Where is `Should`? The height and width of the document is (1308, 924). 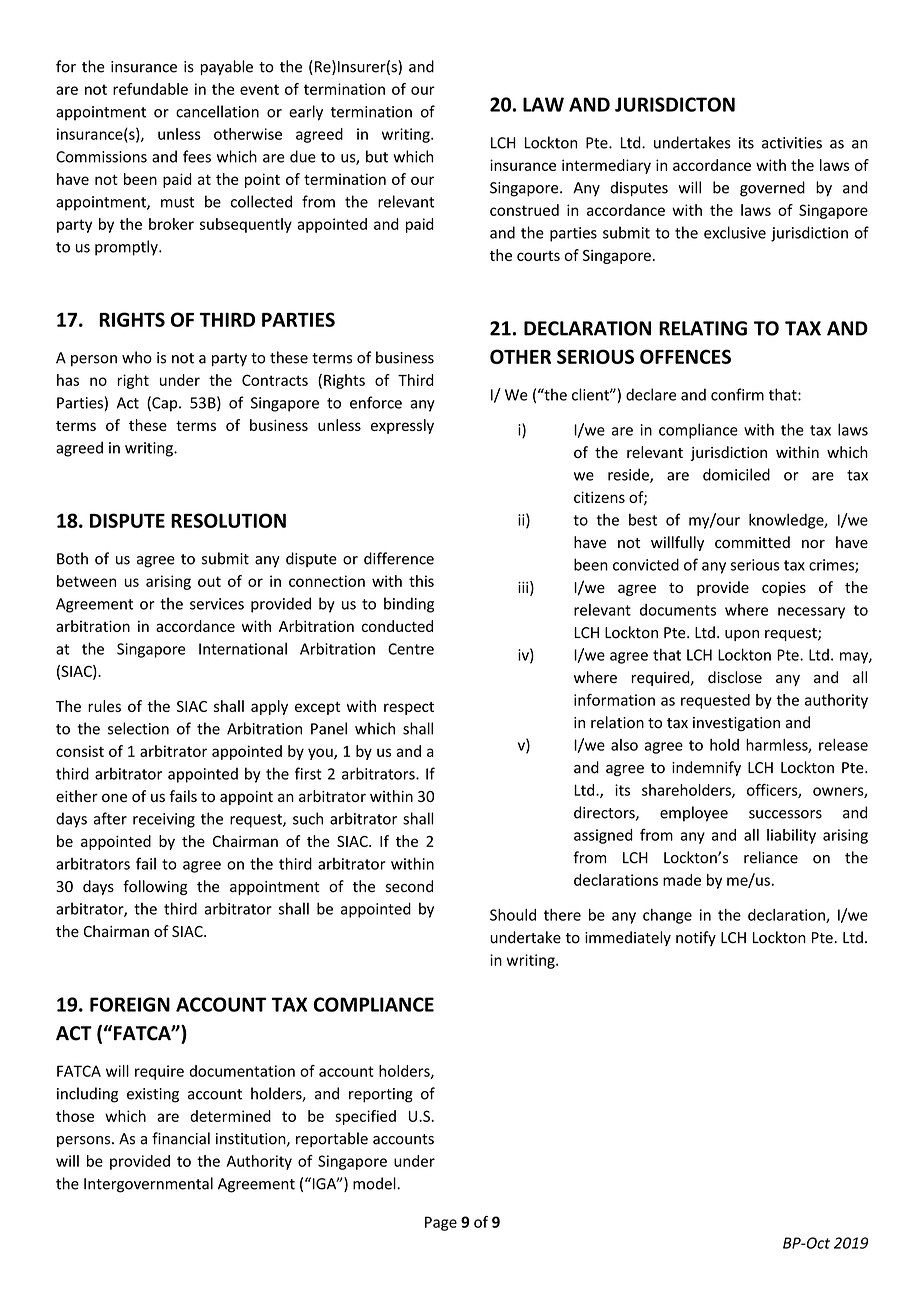 Should is located at coordinates (513, 915).
